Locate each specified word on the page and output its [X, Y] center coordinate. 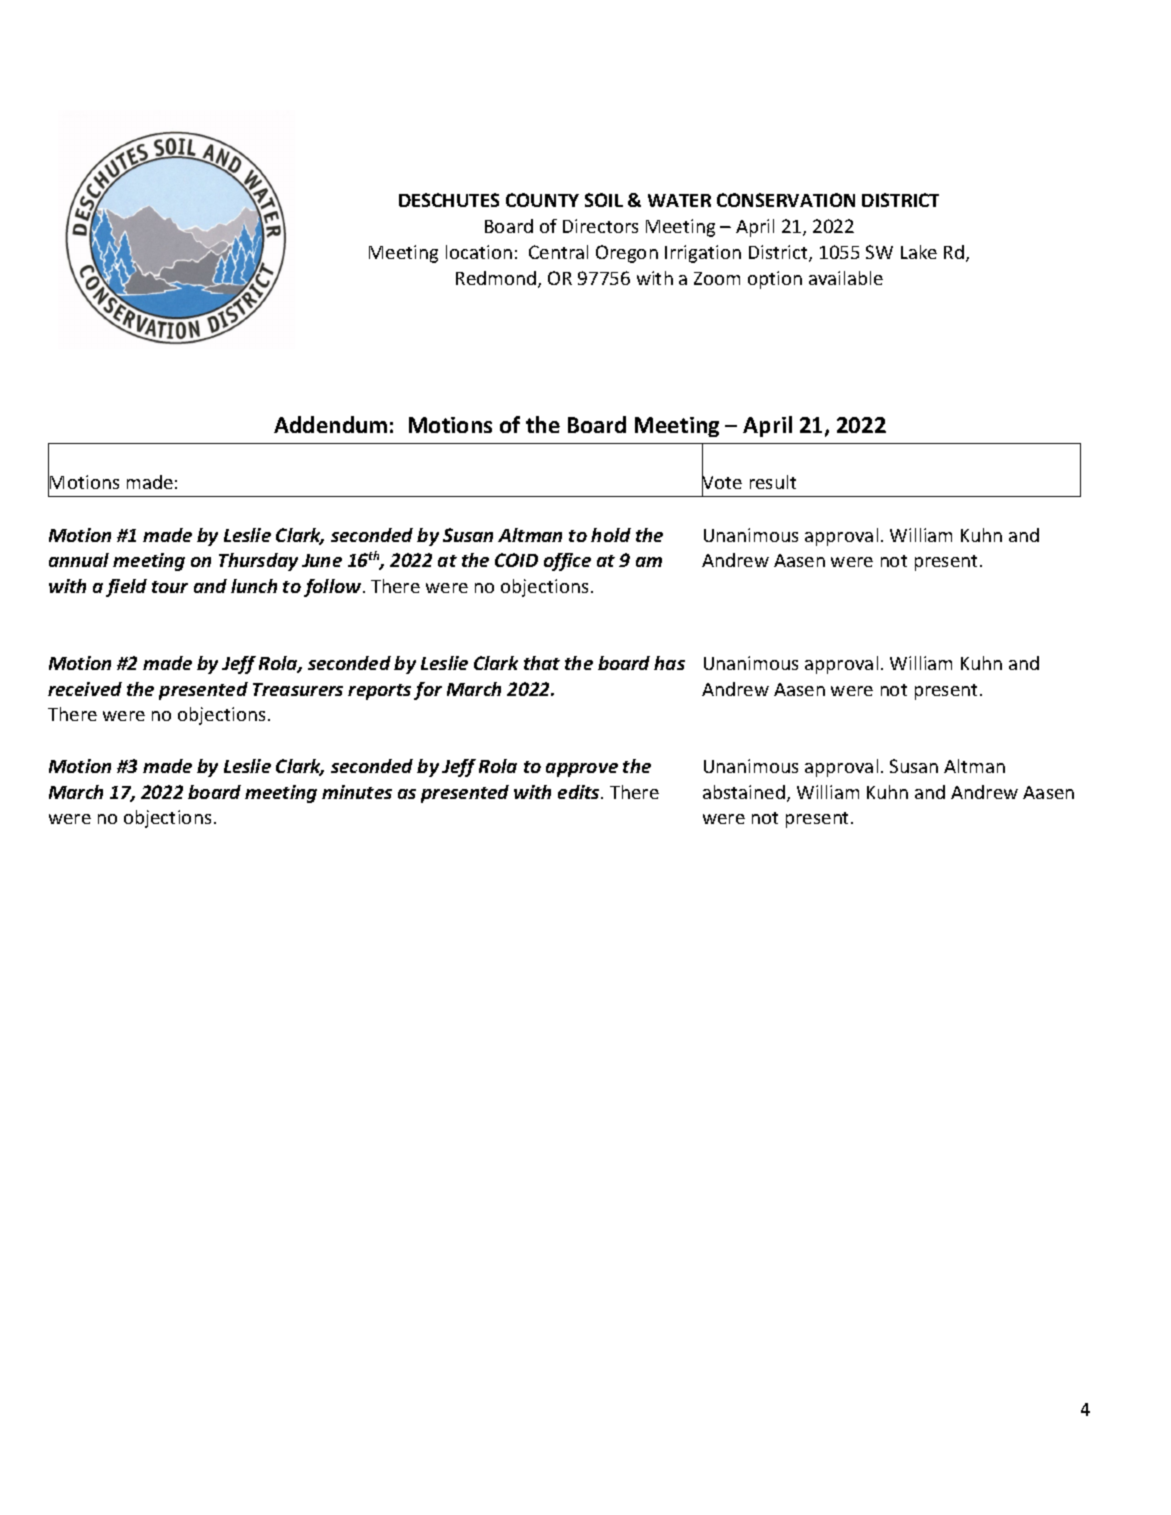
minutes [357, 792]
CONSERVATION [786, 200]
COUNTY [542, 200]
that [542, 663]
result [773, 482]
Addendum [330, 424]
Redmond [497, 279]
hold [611, 535]
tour [170, 587]
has [669, 663]
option [775, 280]
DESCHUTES [449, 200]
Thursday [258, 562]
